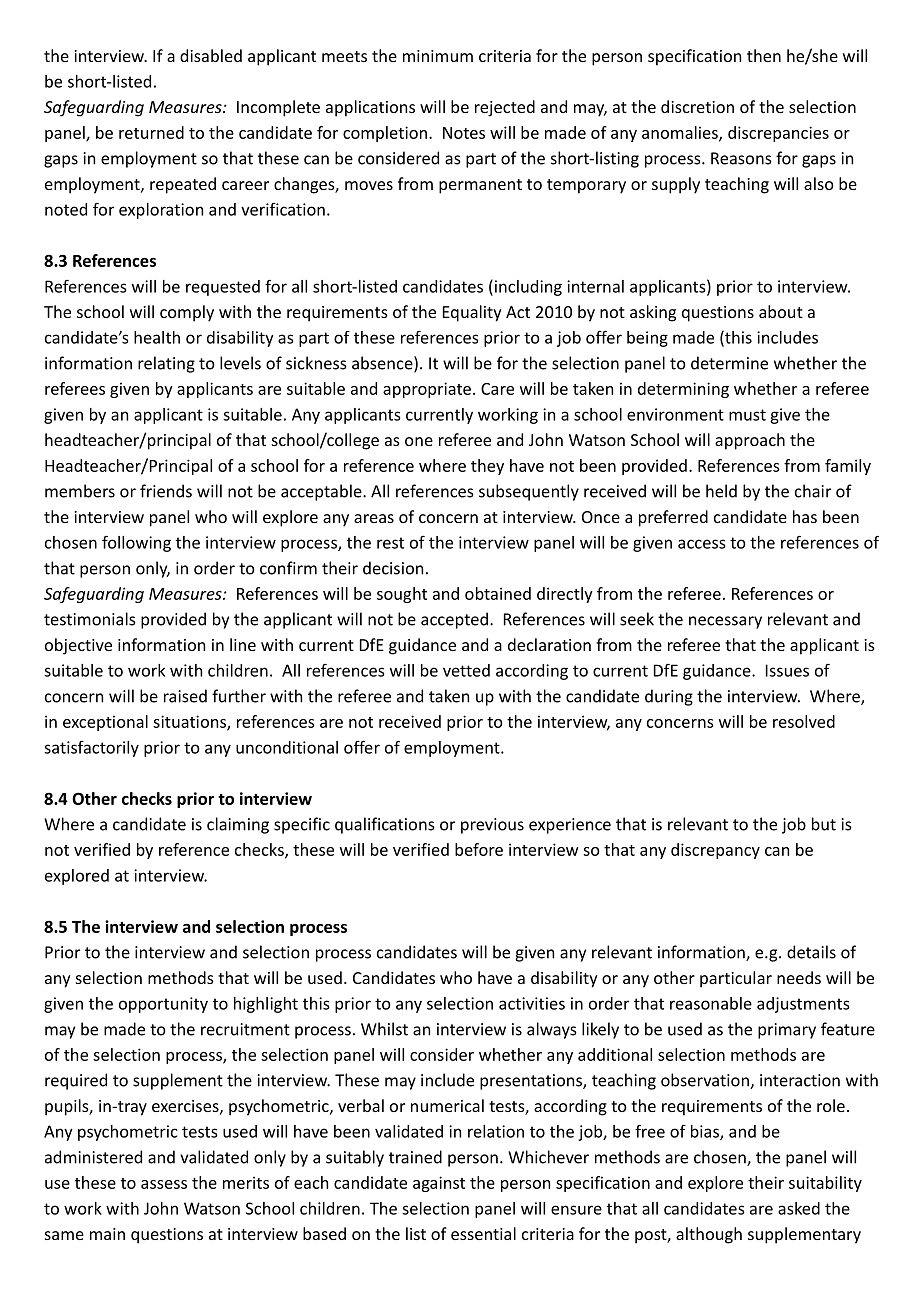 The width and height of the screenshot is (924, 1307). I want to click on minimum, so click(438, 56).
